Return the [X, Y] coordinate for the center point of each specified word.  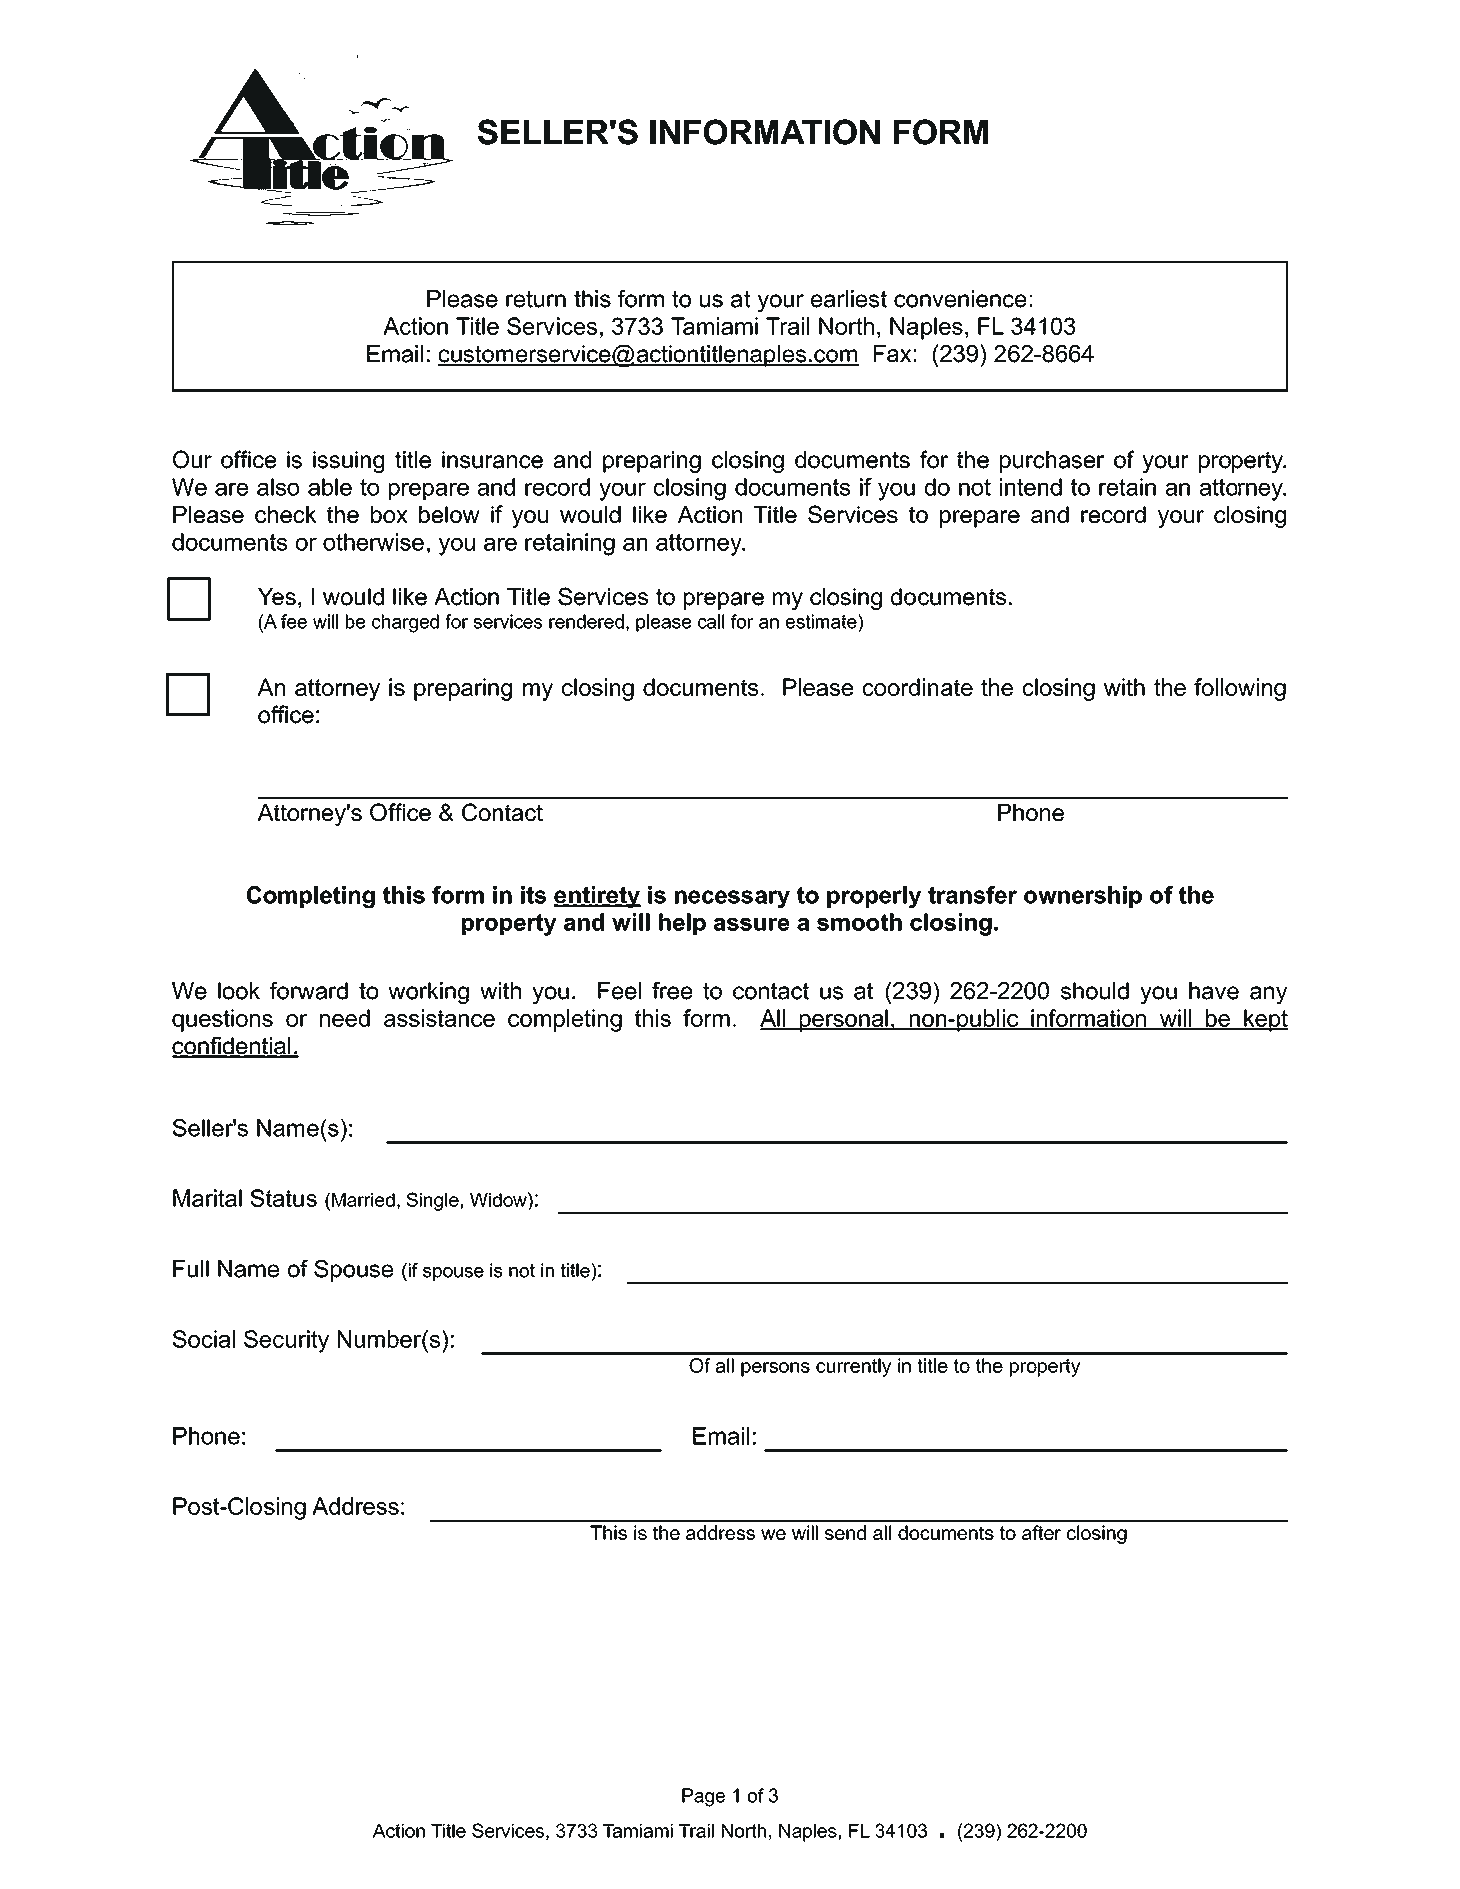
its [533, 895]
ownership [1083, 897]
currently [853, 1367]
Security [286, 1341]
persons [775, 1369]
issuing [348, 462]
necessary [732, 899]
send [845, 1532]
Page [703, 1797]
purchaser [1052, 462]
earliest [849, 299]
